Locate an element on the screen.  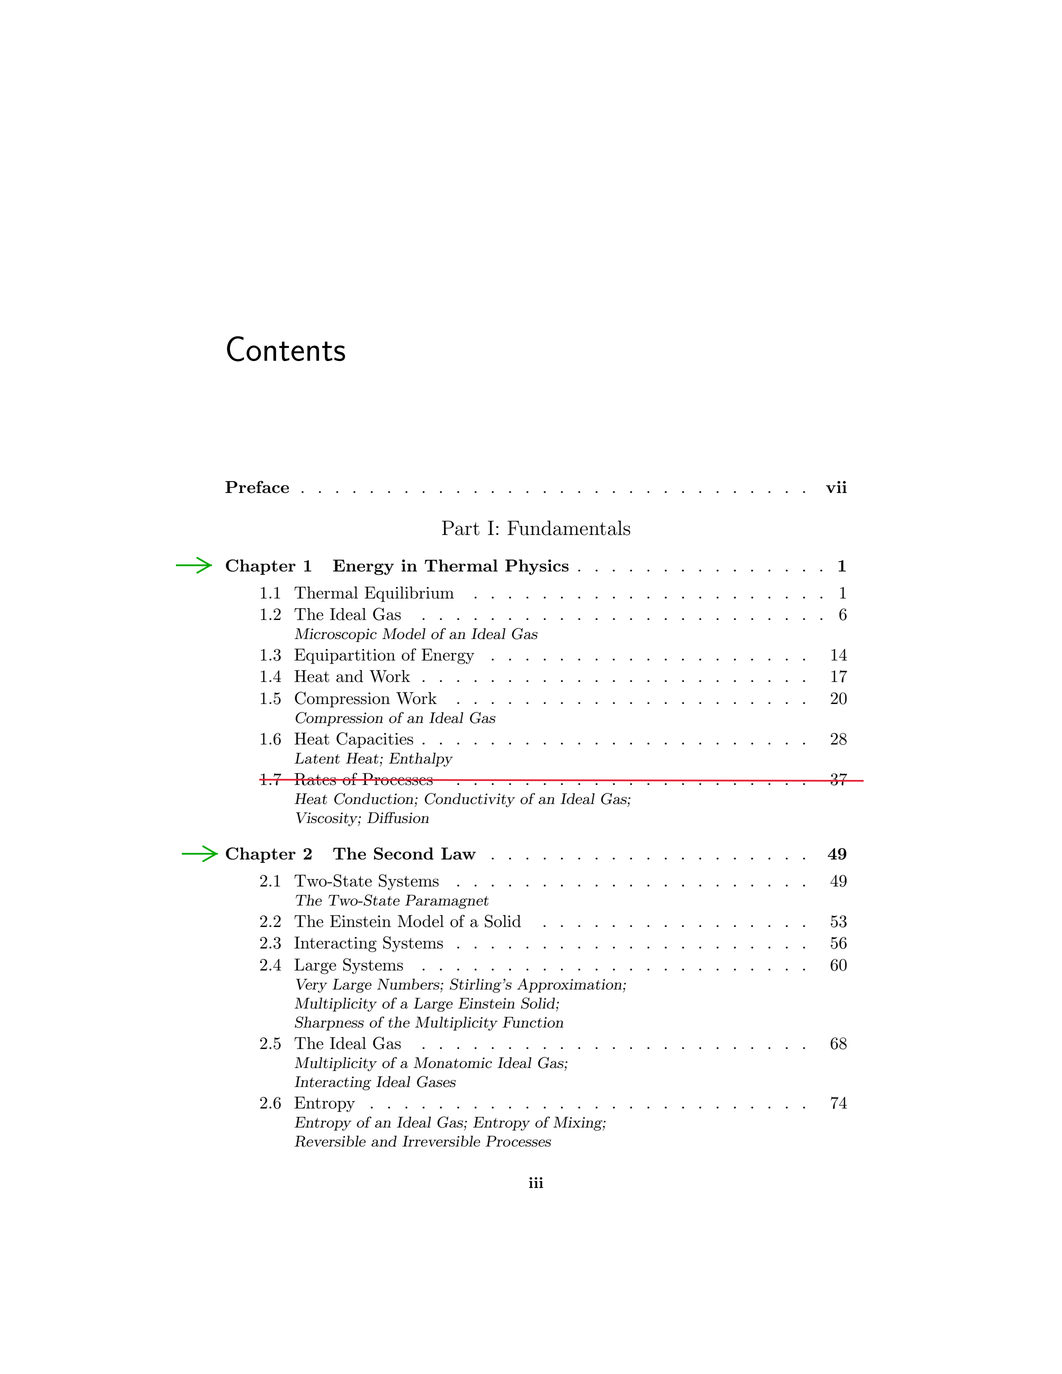
Gases is located at coordinates (436, 1082).
